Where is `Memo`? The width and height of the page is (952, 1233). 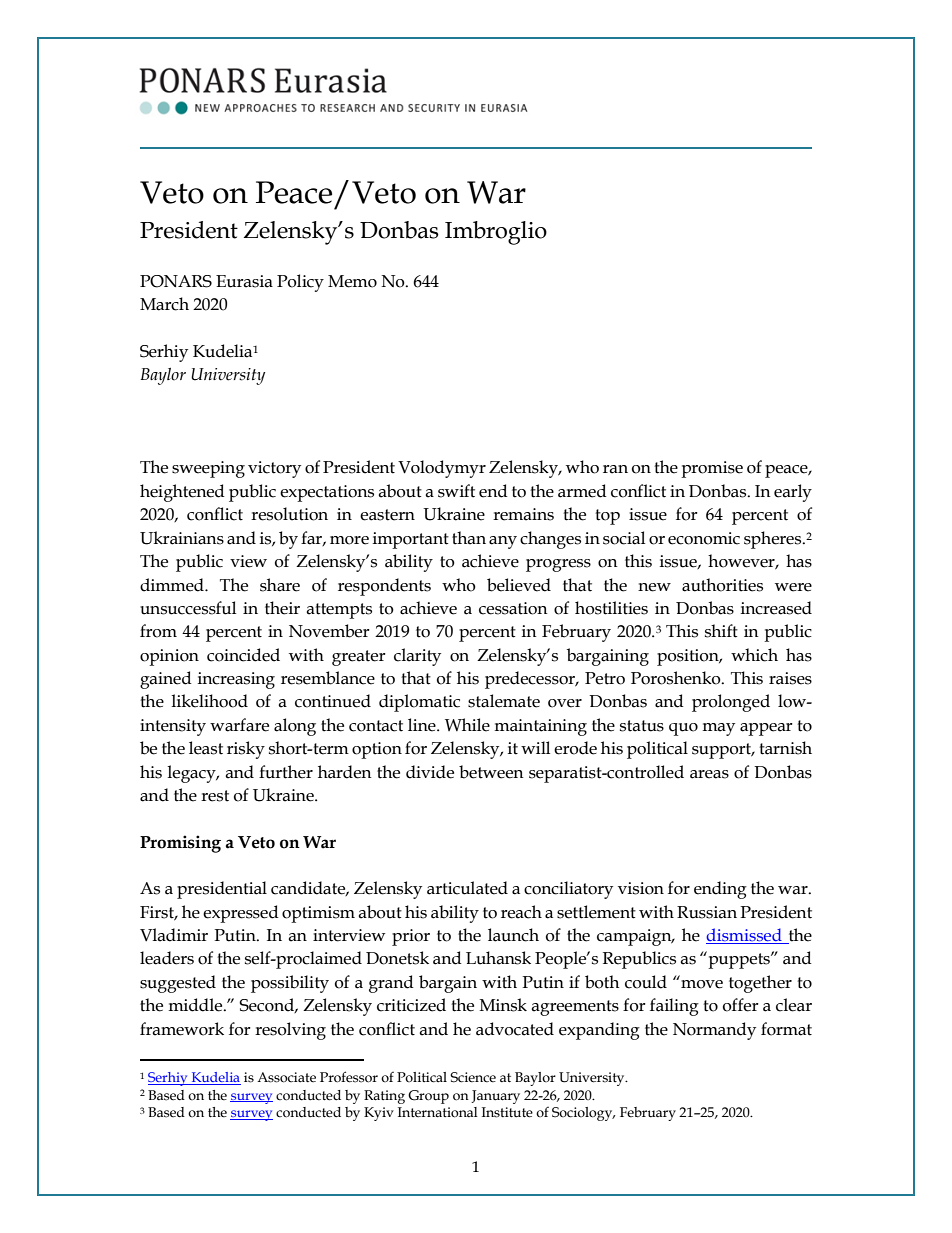 Memo is located at coordinates (352, 281).
